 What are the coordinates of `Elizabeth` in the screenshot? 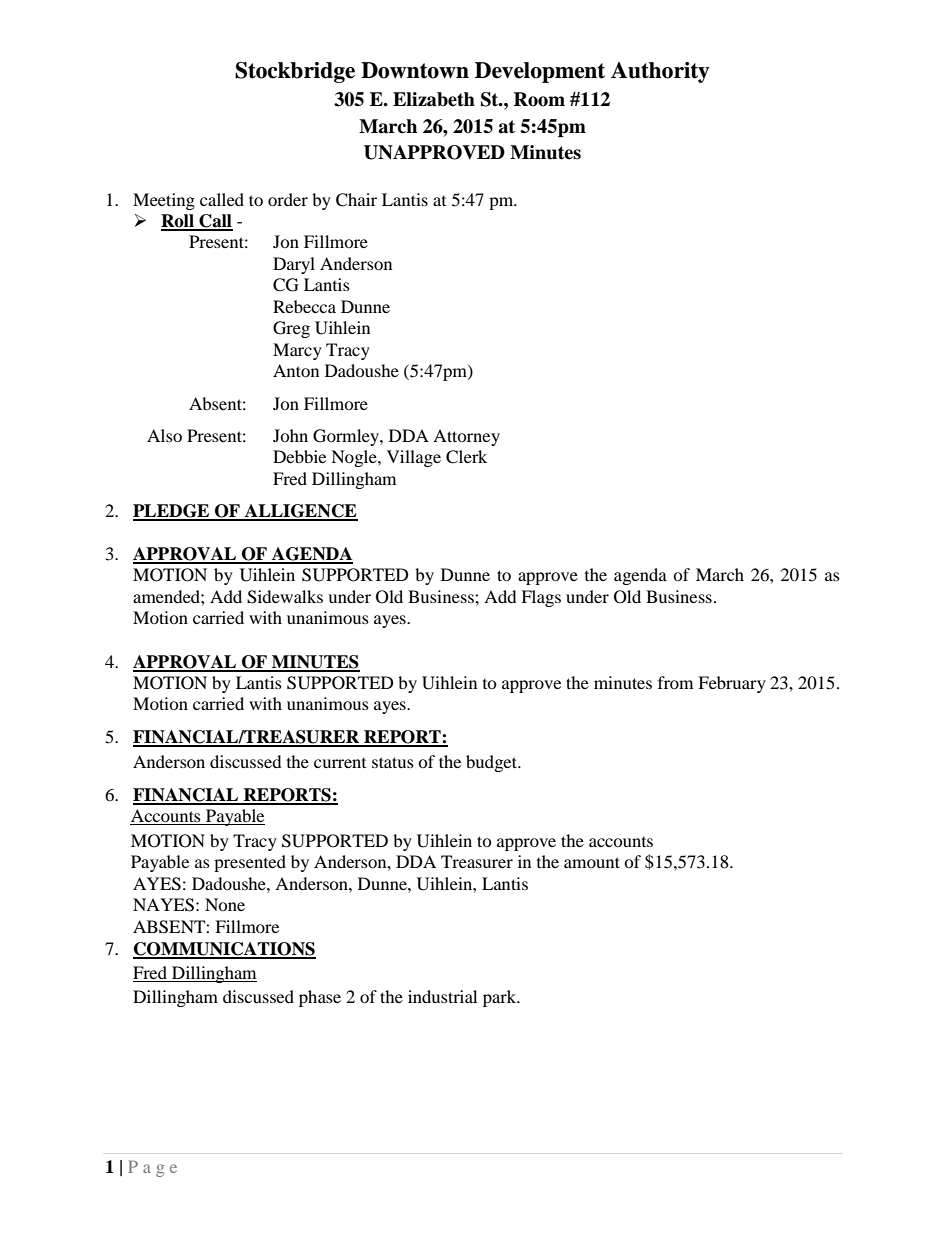 It's located at (434, 99).
